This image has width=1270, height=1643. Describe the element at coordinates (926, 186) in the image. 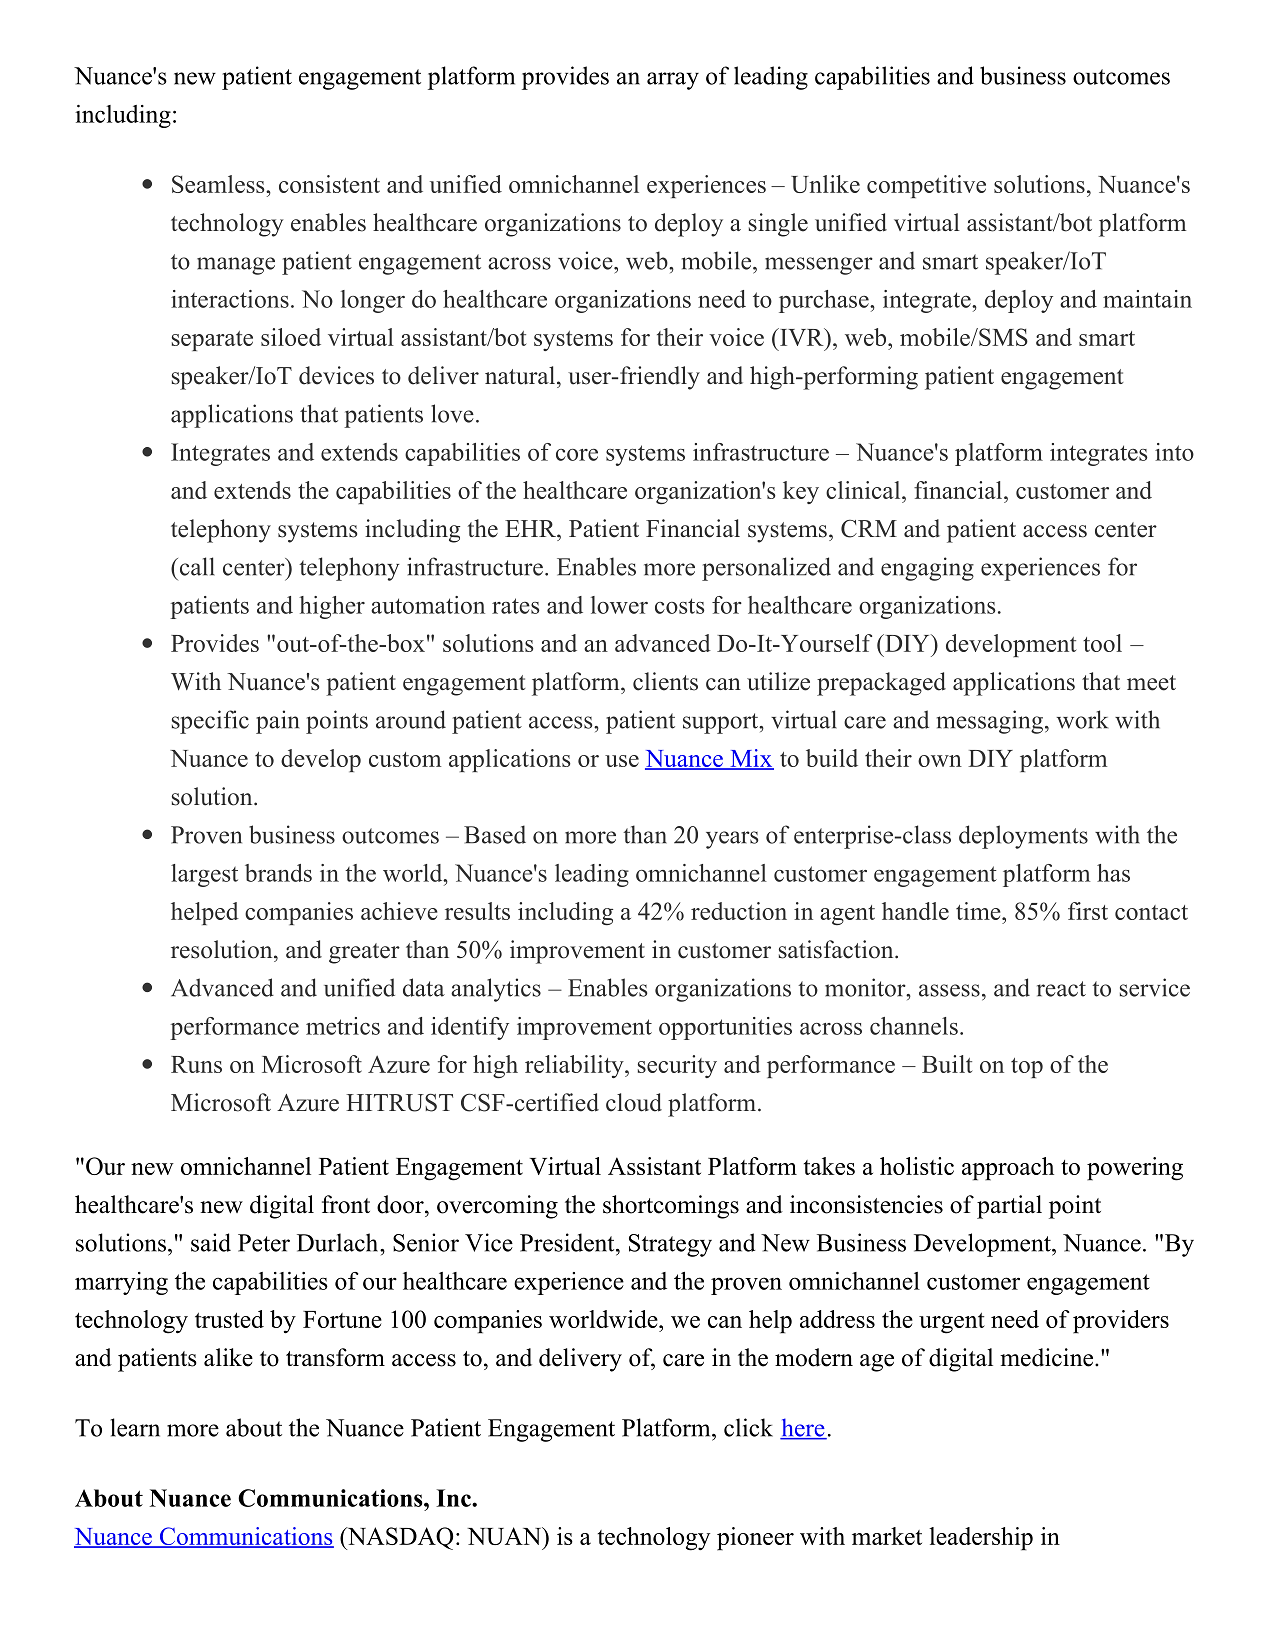

I see `competitive` at that location.
